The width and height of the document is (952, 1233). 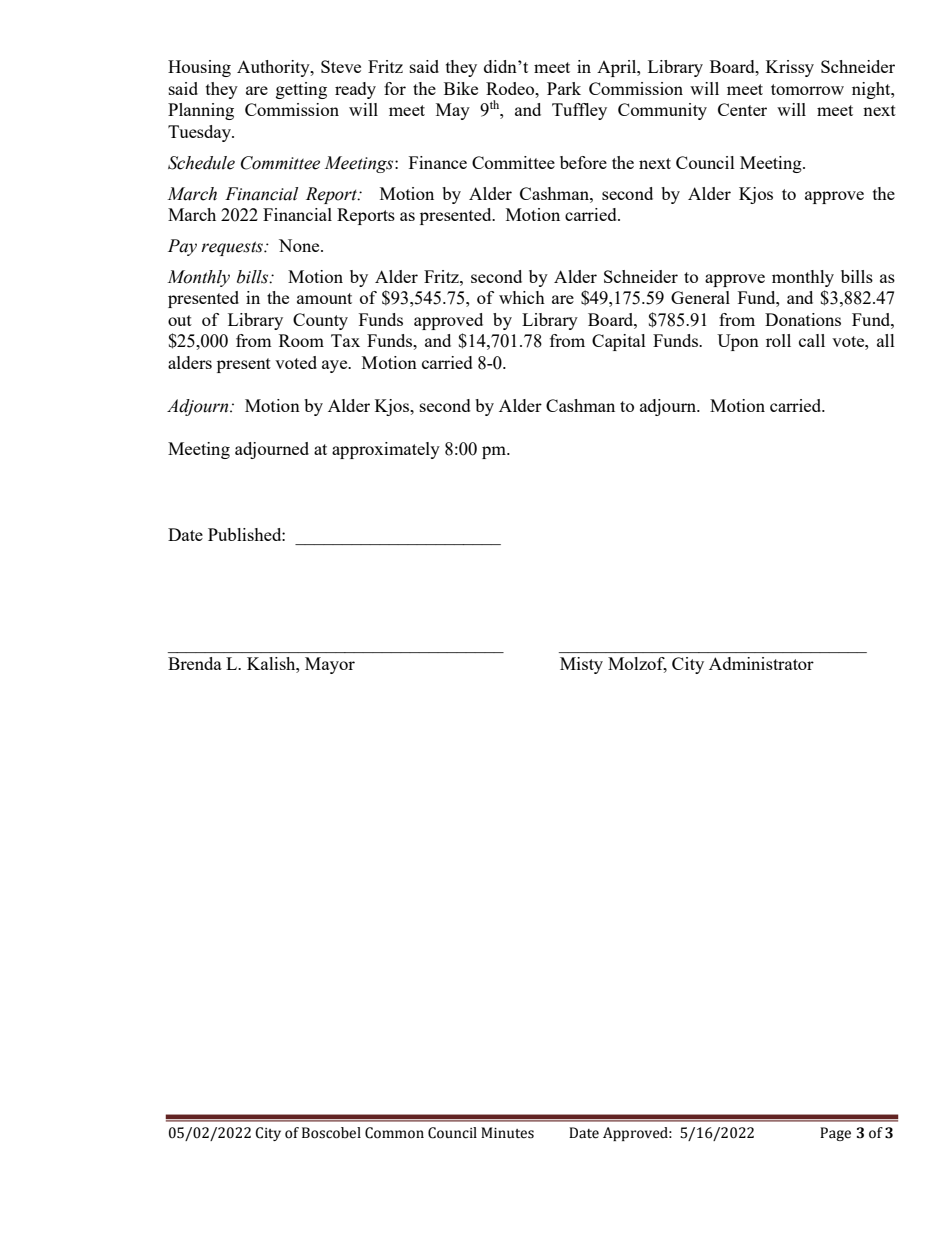 I want to click on Bike, so click(x=461, y=88).
